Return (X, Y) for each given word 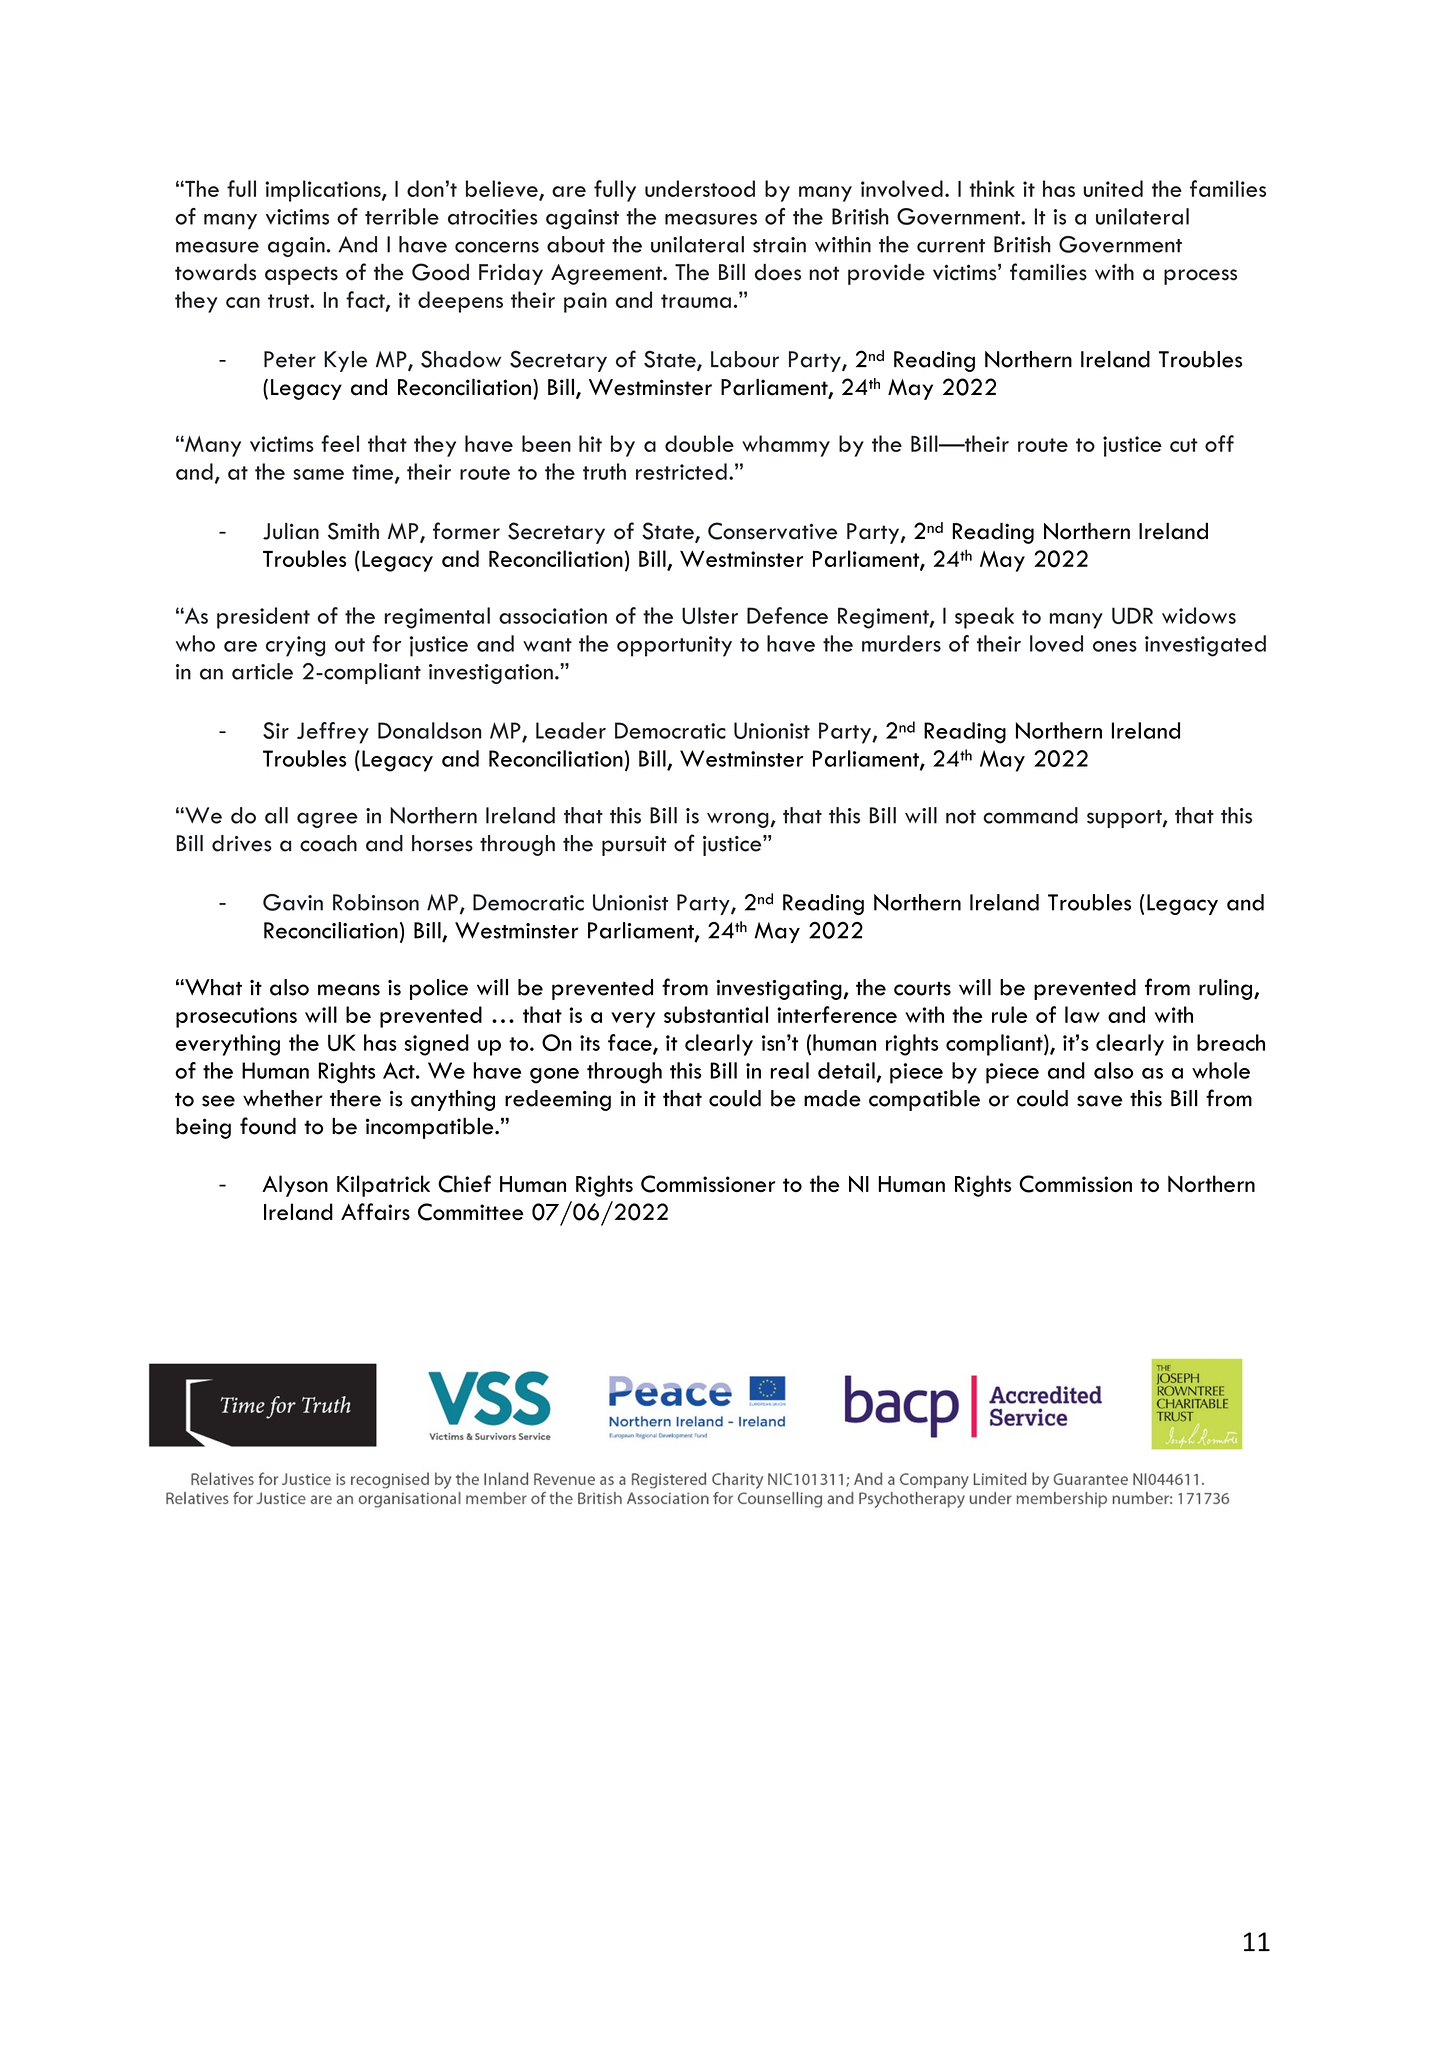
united (1113, 188)
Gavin (293, 902)
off (1219, 443)
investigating (780, 990)
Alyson (295, 1186)
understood (700, 188)
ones (1115, 646)
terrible (402, 216)
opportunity (674, 646)
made (832, 1098)
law (1082, 1014)
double (699, 443)
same (318, 474)
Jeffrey (333, 733)
